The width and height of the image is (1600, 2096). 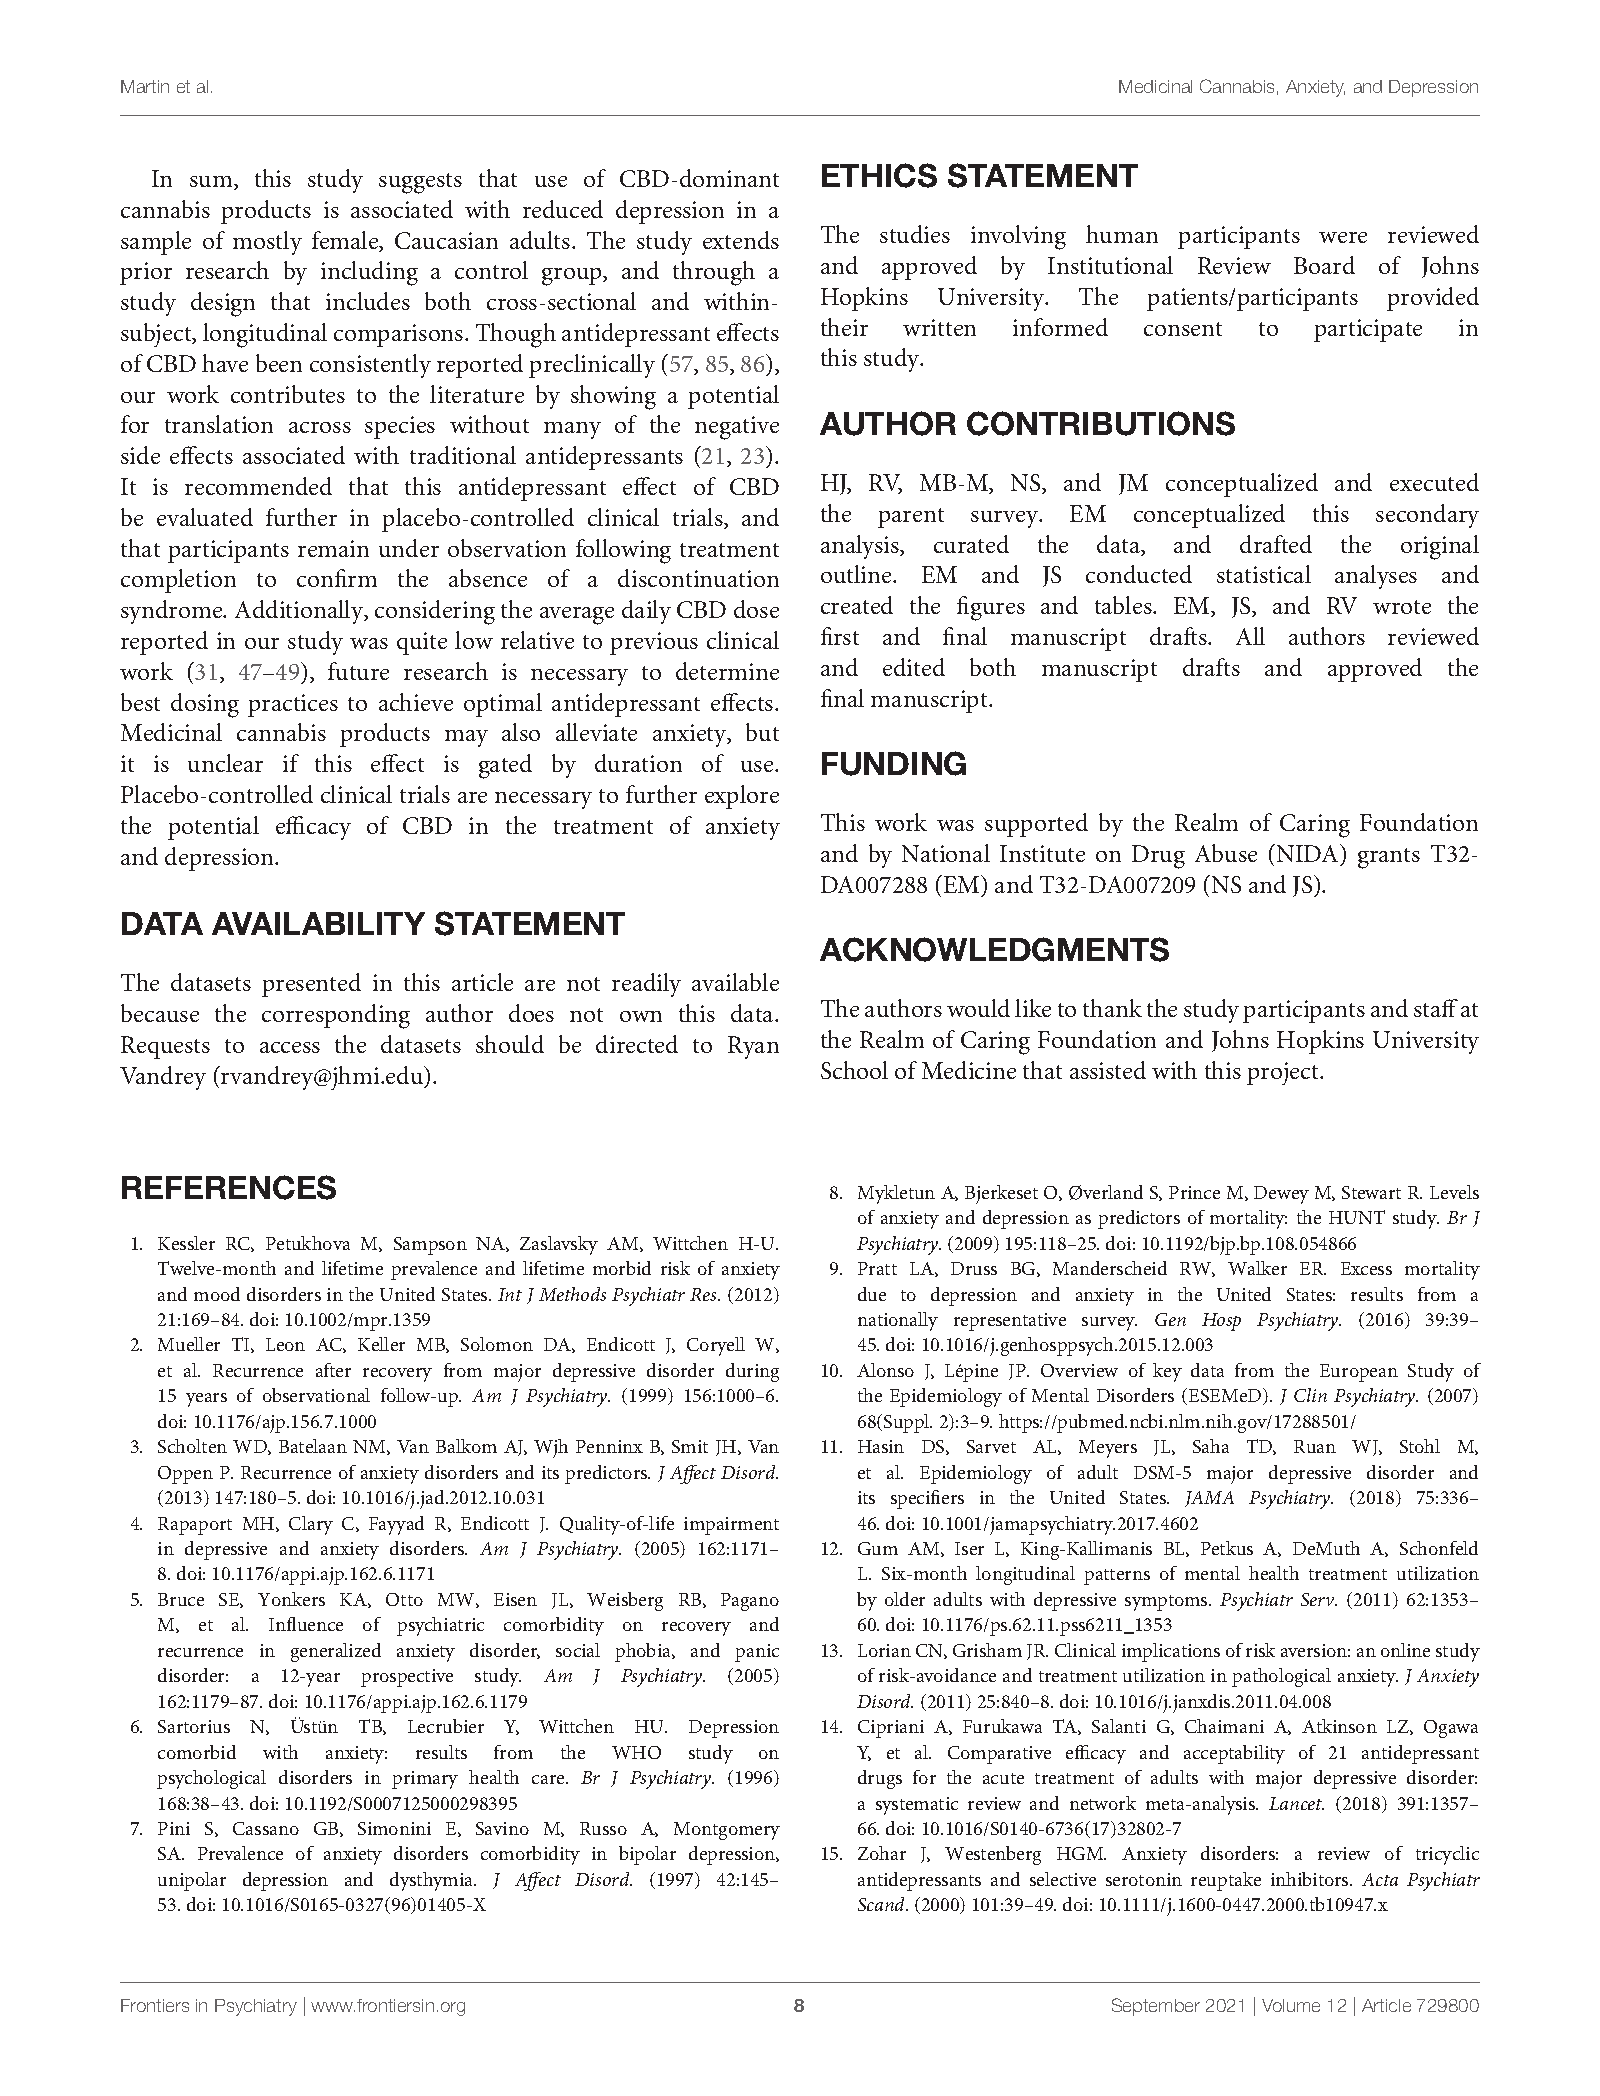 What do you see at coordinates (1343, 237) in the image?
I see `were` at bounding box center [1343, 237].
